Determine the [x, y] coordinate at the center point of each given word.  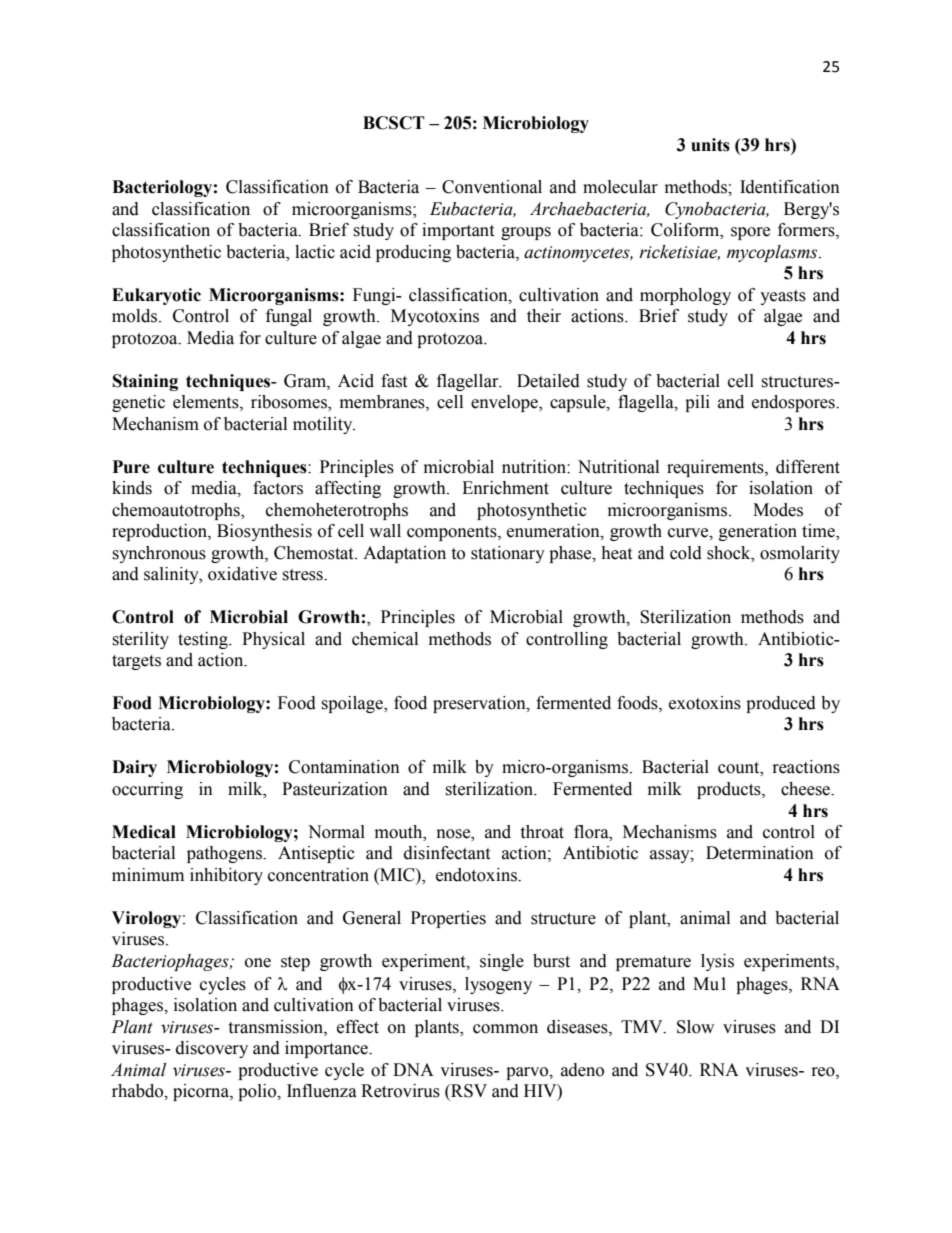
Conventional [492, 187]
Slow [695, 1027]
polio [258, 1092]
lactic [315, 252]
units [710, 145]
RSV [468, 1092]
